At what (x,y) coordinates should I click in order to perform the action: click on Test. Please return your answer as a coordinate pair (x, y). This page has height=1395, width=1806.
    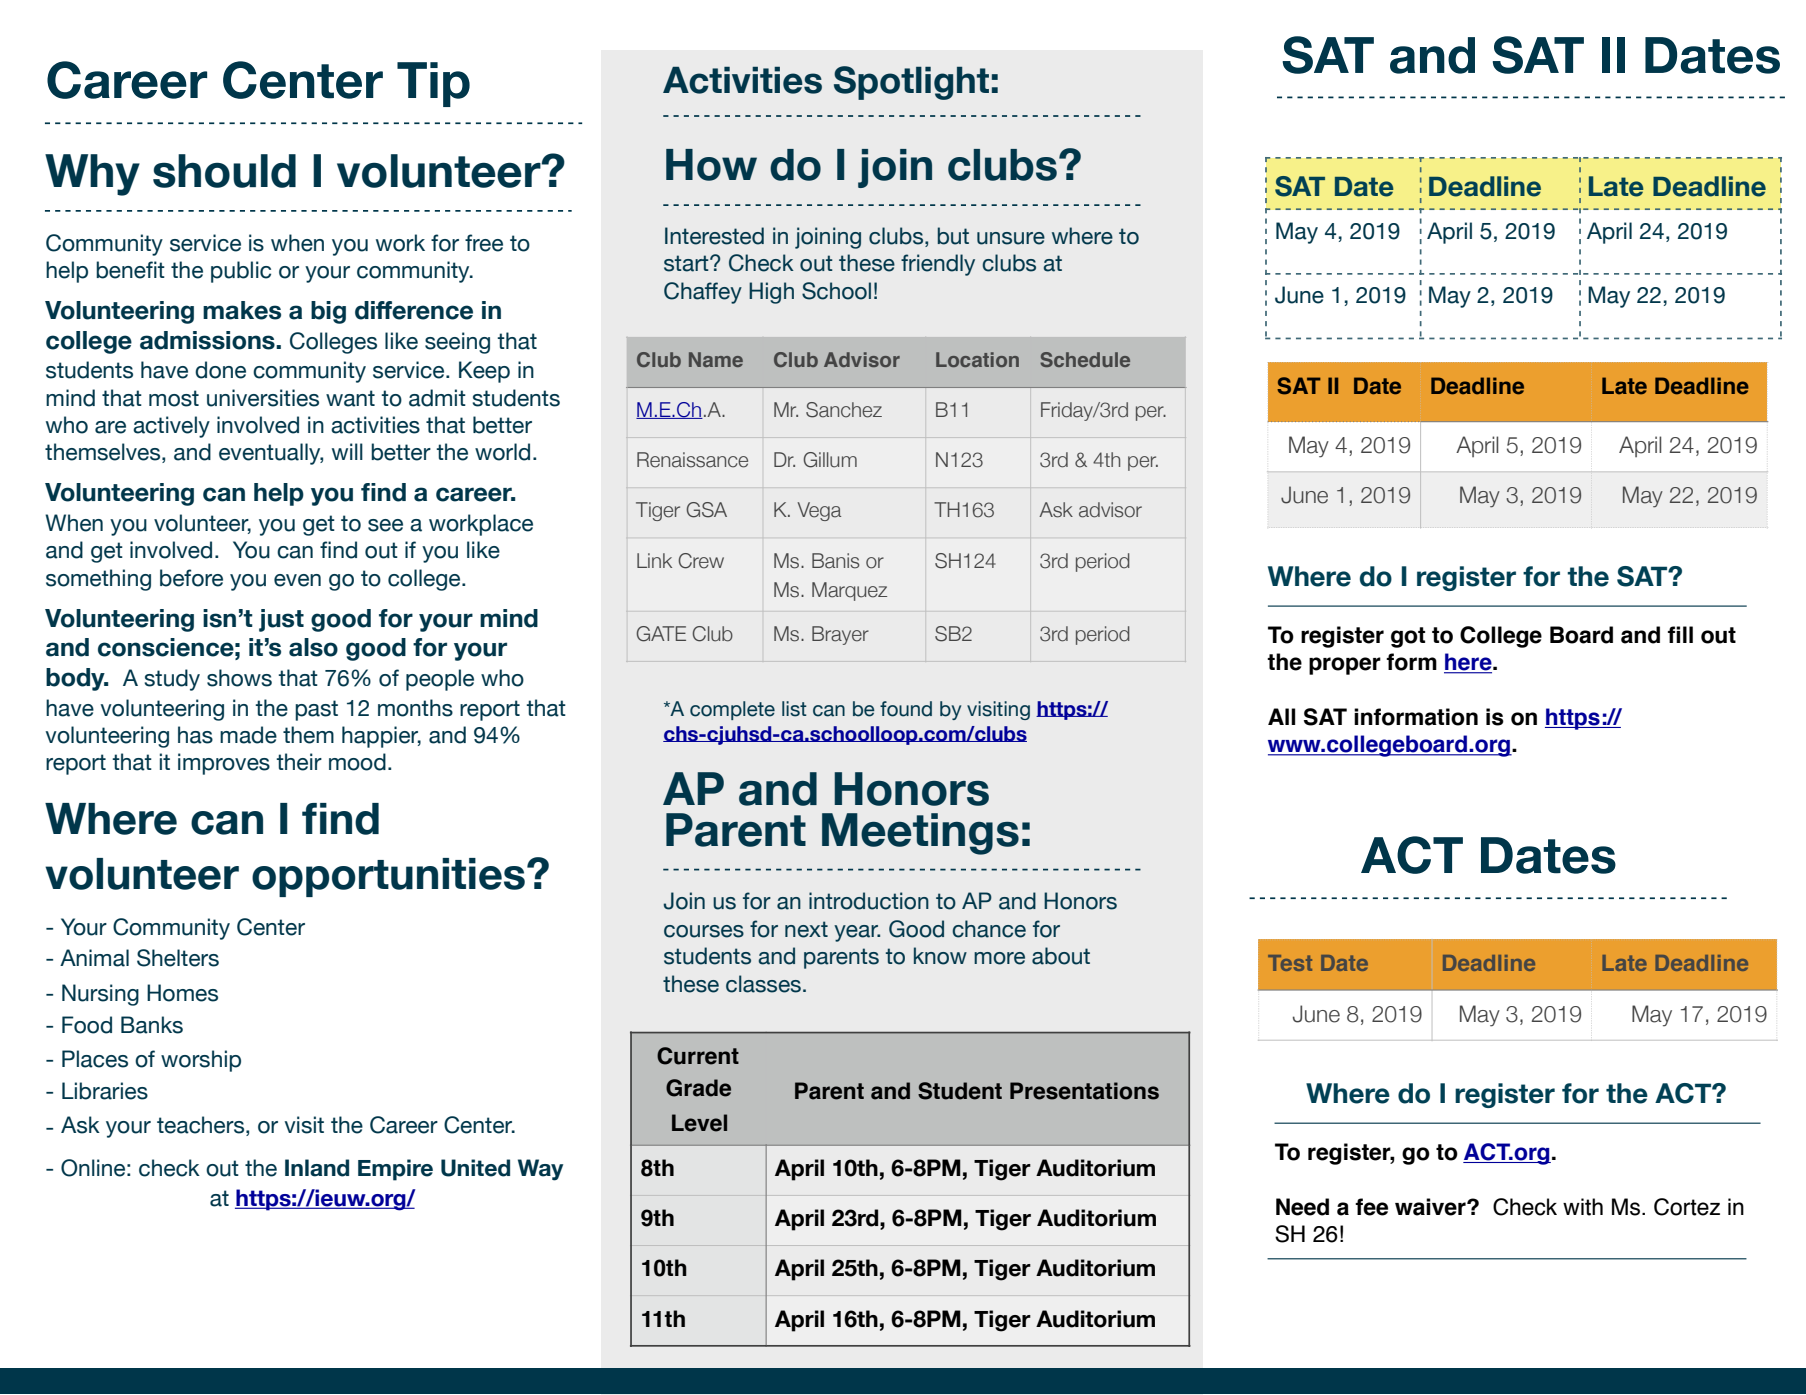
    Looking at the image, I should click on (1290, 963).
